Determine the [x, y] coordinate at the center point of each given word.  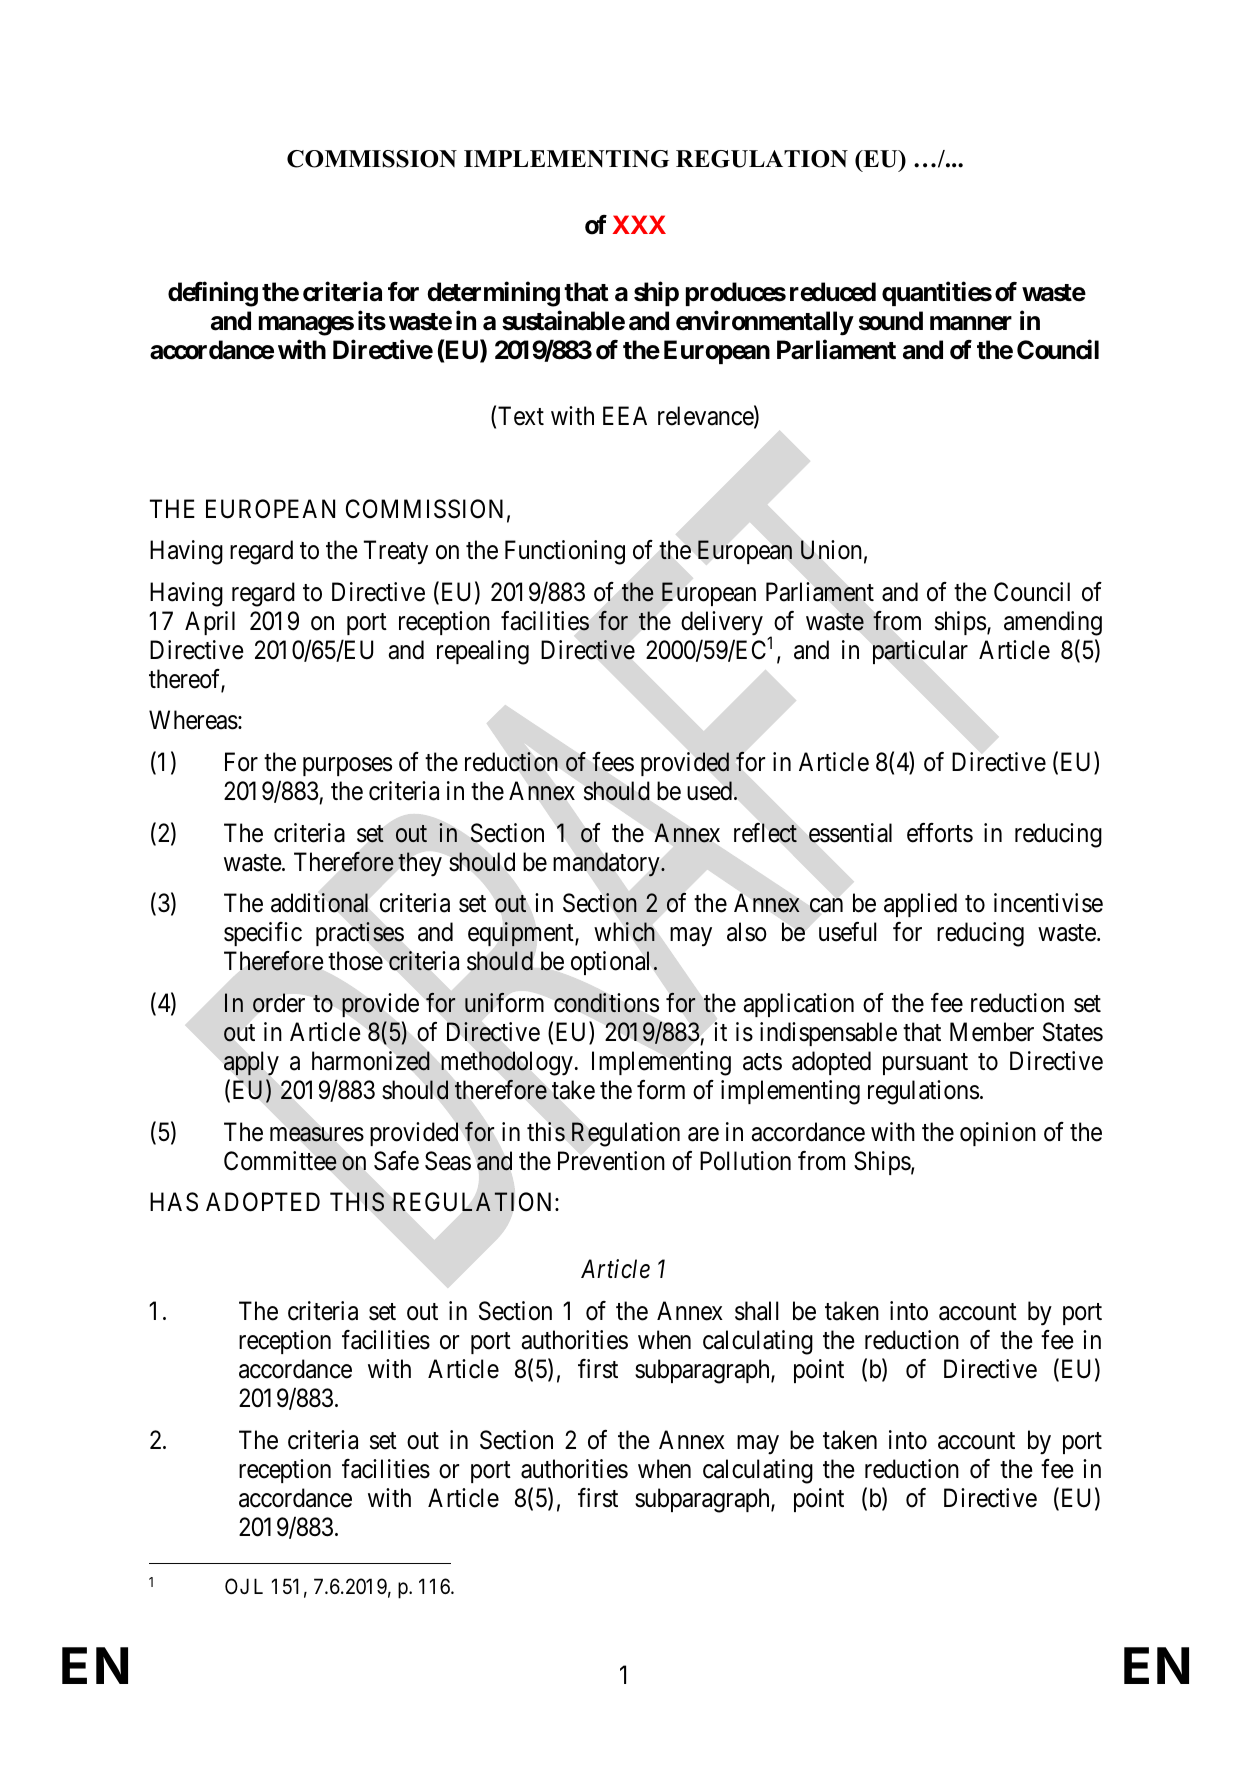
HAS [174, 1202]
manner [971, 323]
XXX [639, 224]
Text [521, 416]
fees [613, 762]
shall [756, 1311]
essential [850, 833]
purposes [347, 767]
